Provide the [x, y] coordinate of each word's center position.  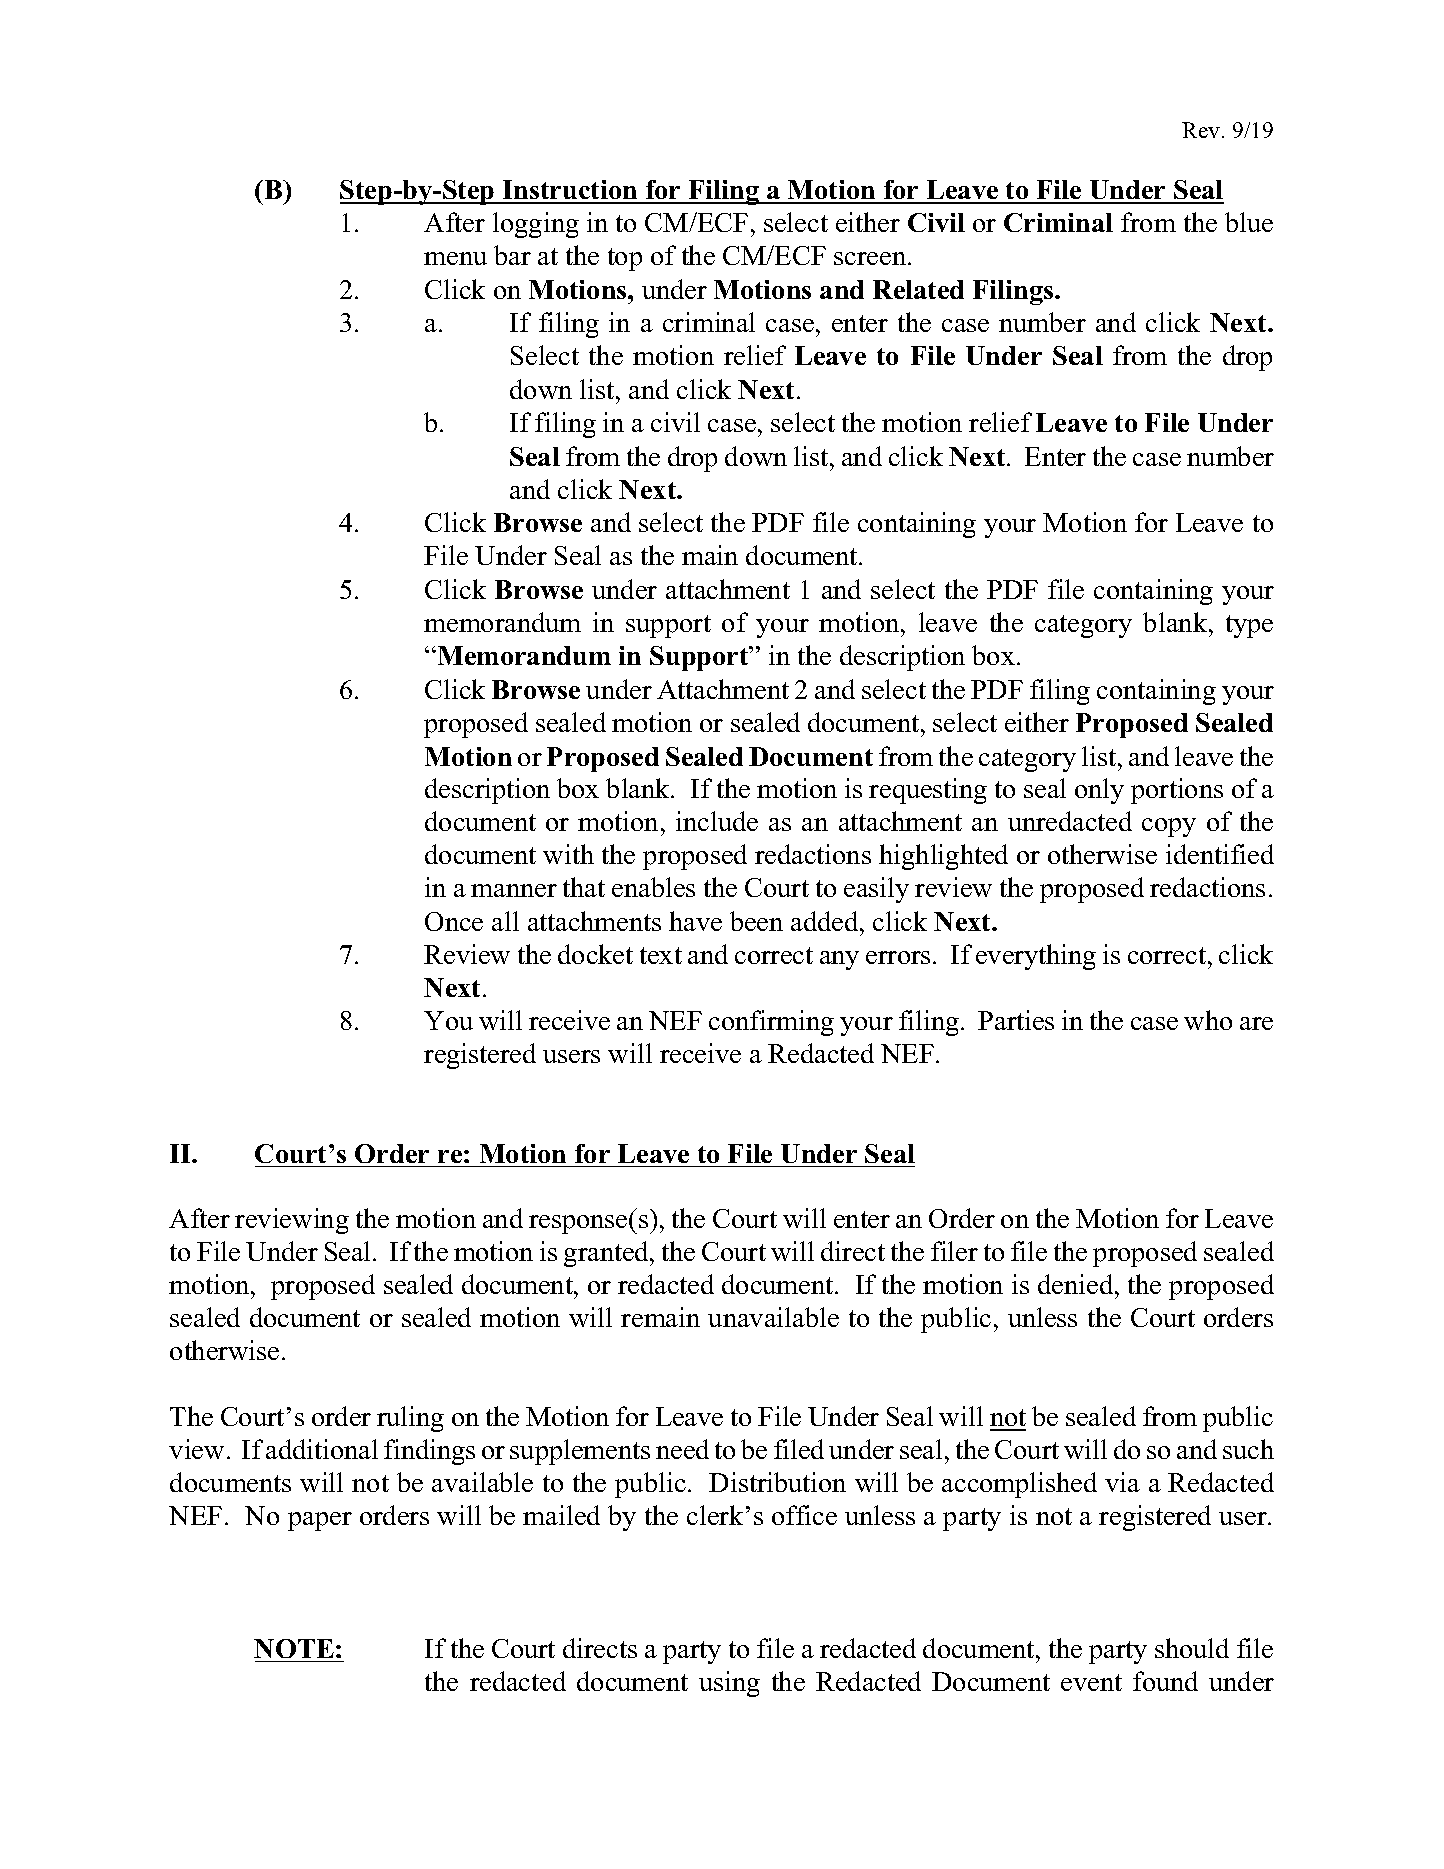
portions [1177, 791]
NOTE [294, 1648]
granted [607, 1254]
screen [871, 258]
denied [1077, 1284]
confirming [771, 1023]
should [1192, 1648]
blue [1249, 222]
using [729, 1684]
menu [455, 258]
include [717, 821]
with [568, 854]
